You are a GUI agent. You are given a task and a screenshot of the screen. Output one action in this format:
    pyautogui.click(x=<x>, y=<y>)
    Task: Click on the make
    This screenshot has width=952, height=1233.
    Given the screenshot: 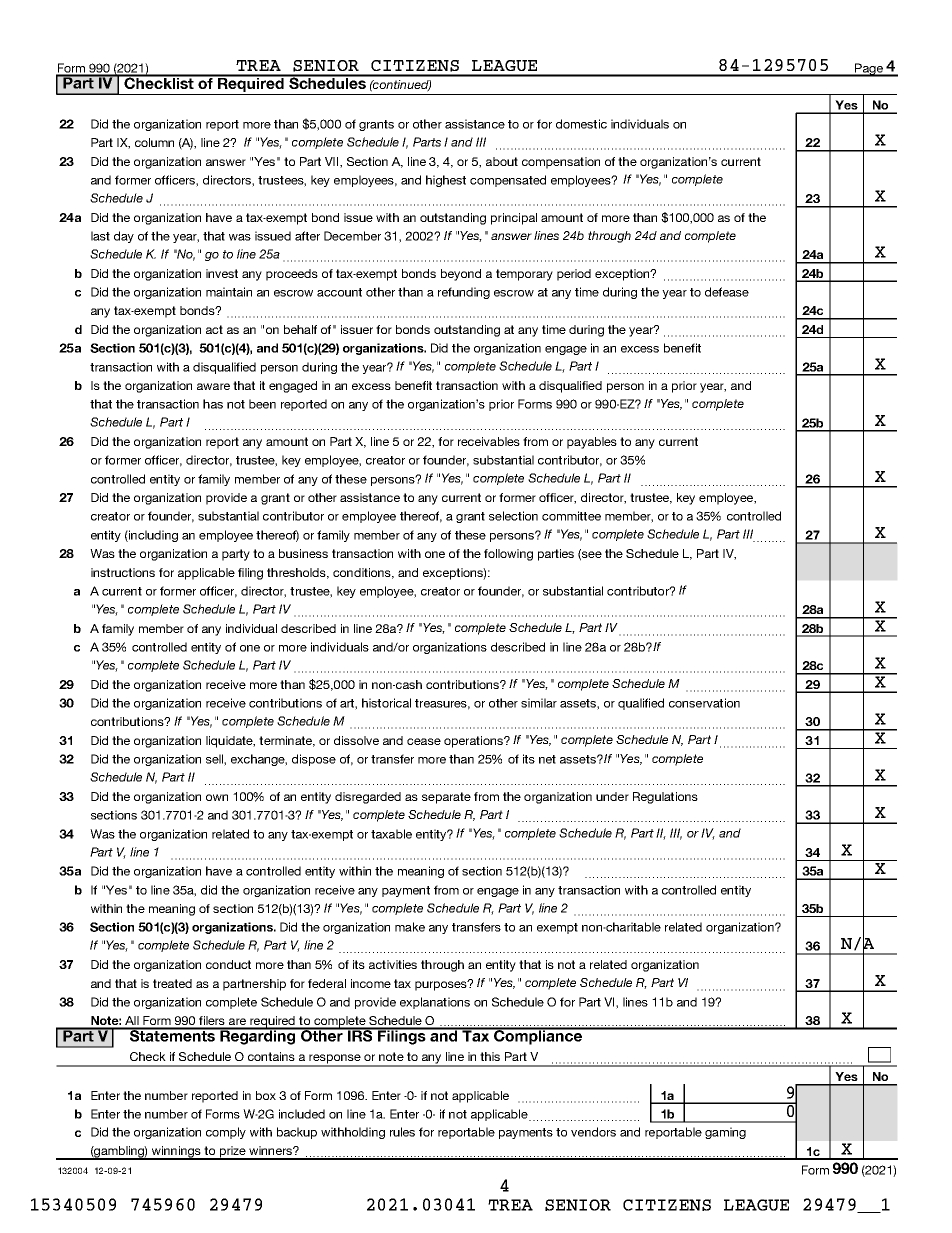 What is the action you would take?
    pyautogui.click(x=410, y=927)
